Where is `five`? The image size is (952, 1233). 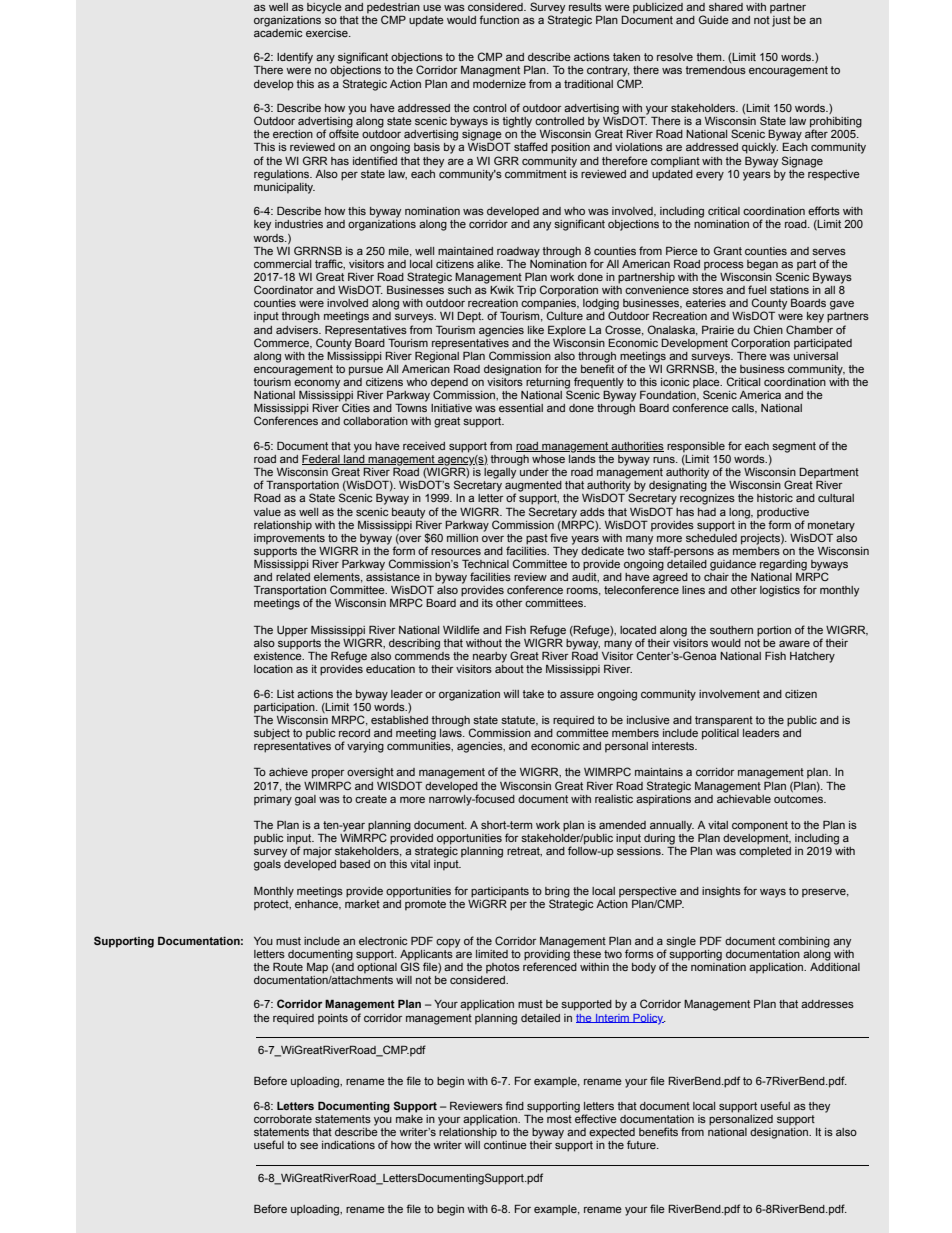
five is located at coordinates (559, 537).
